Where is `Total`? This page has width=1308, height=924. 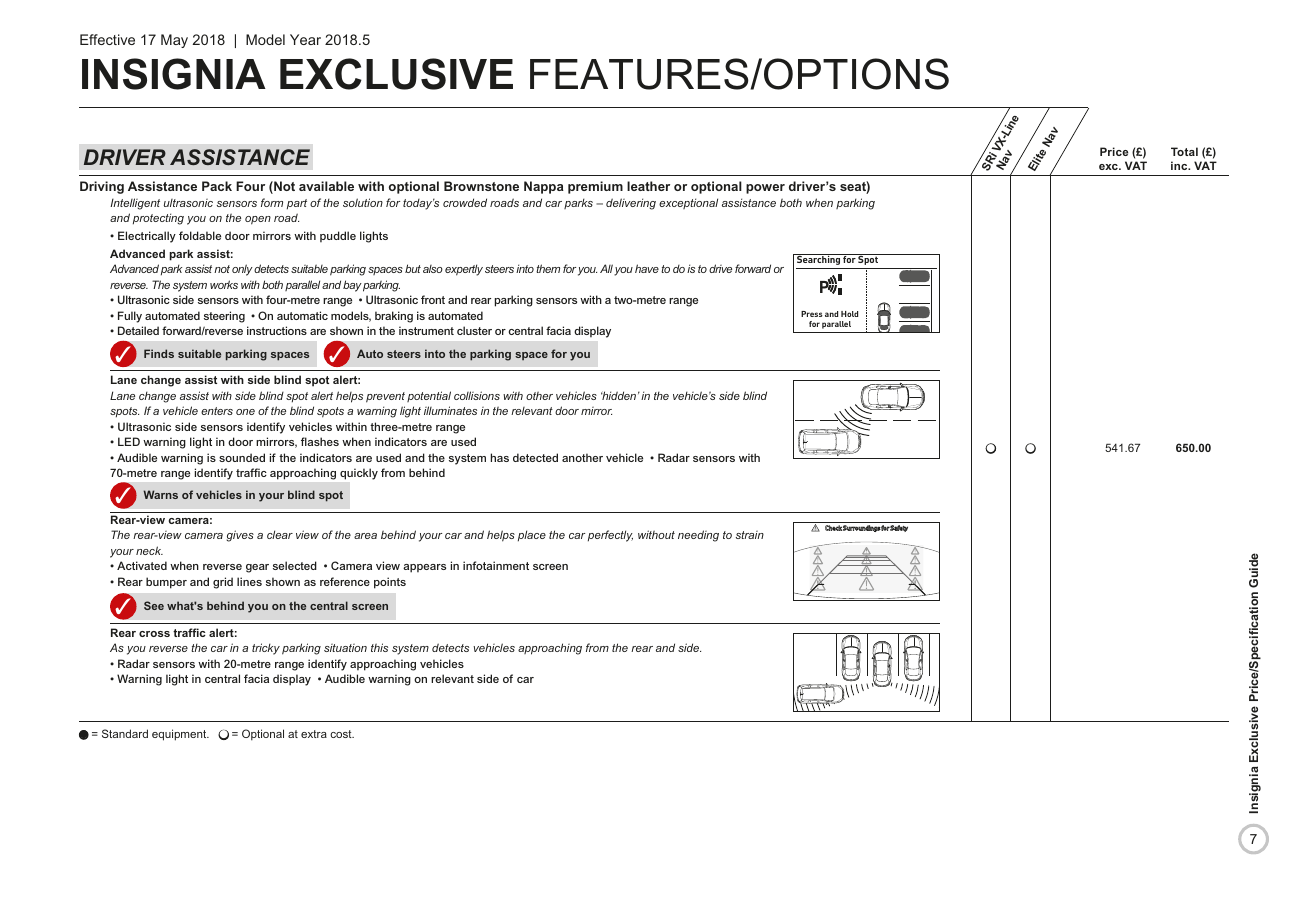
Total is located at coordinates (1184, 151).
